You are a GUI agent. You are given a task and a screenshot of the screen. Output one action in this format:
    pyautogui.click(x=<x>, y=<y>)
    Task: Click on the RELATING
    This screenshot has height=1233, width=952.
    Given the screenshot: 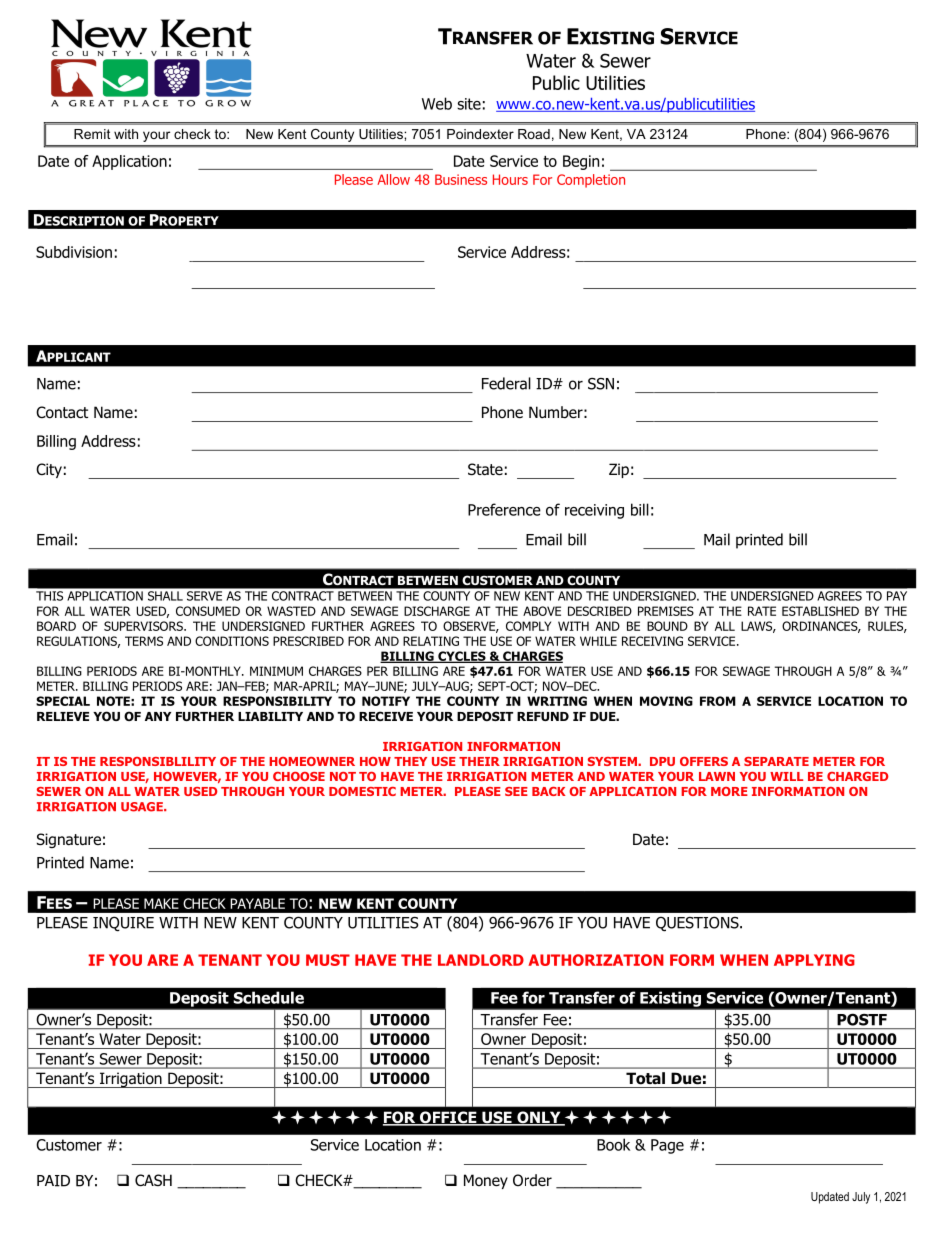 What is the action you would take?
    pyautogui.click(x=431, y=641)
